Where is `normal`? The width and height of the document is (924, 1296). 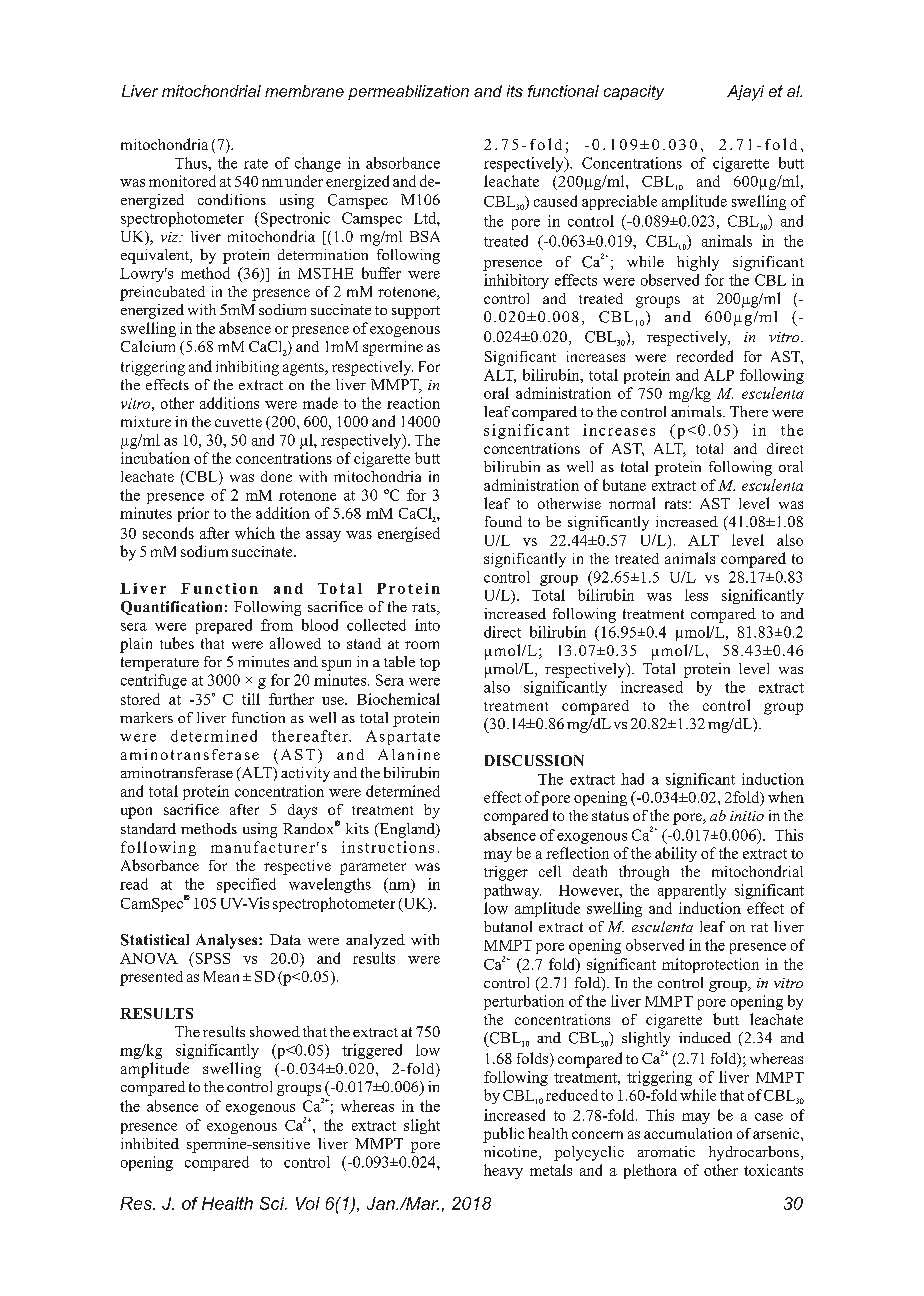
normal is located at coordinates (632, 503).
